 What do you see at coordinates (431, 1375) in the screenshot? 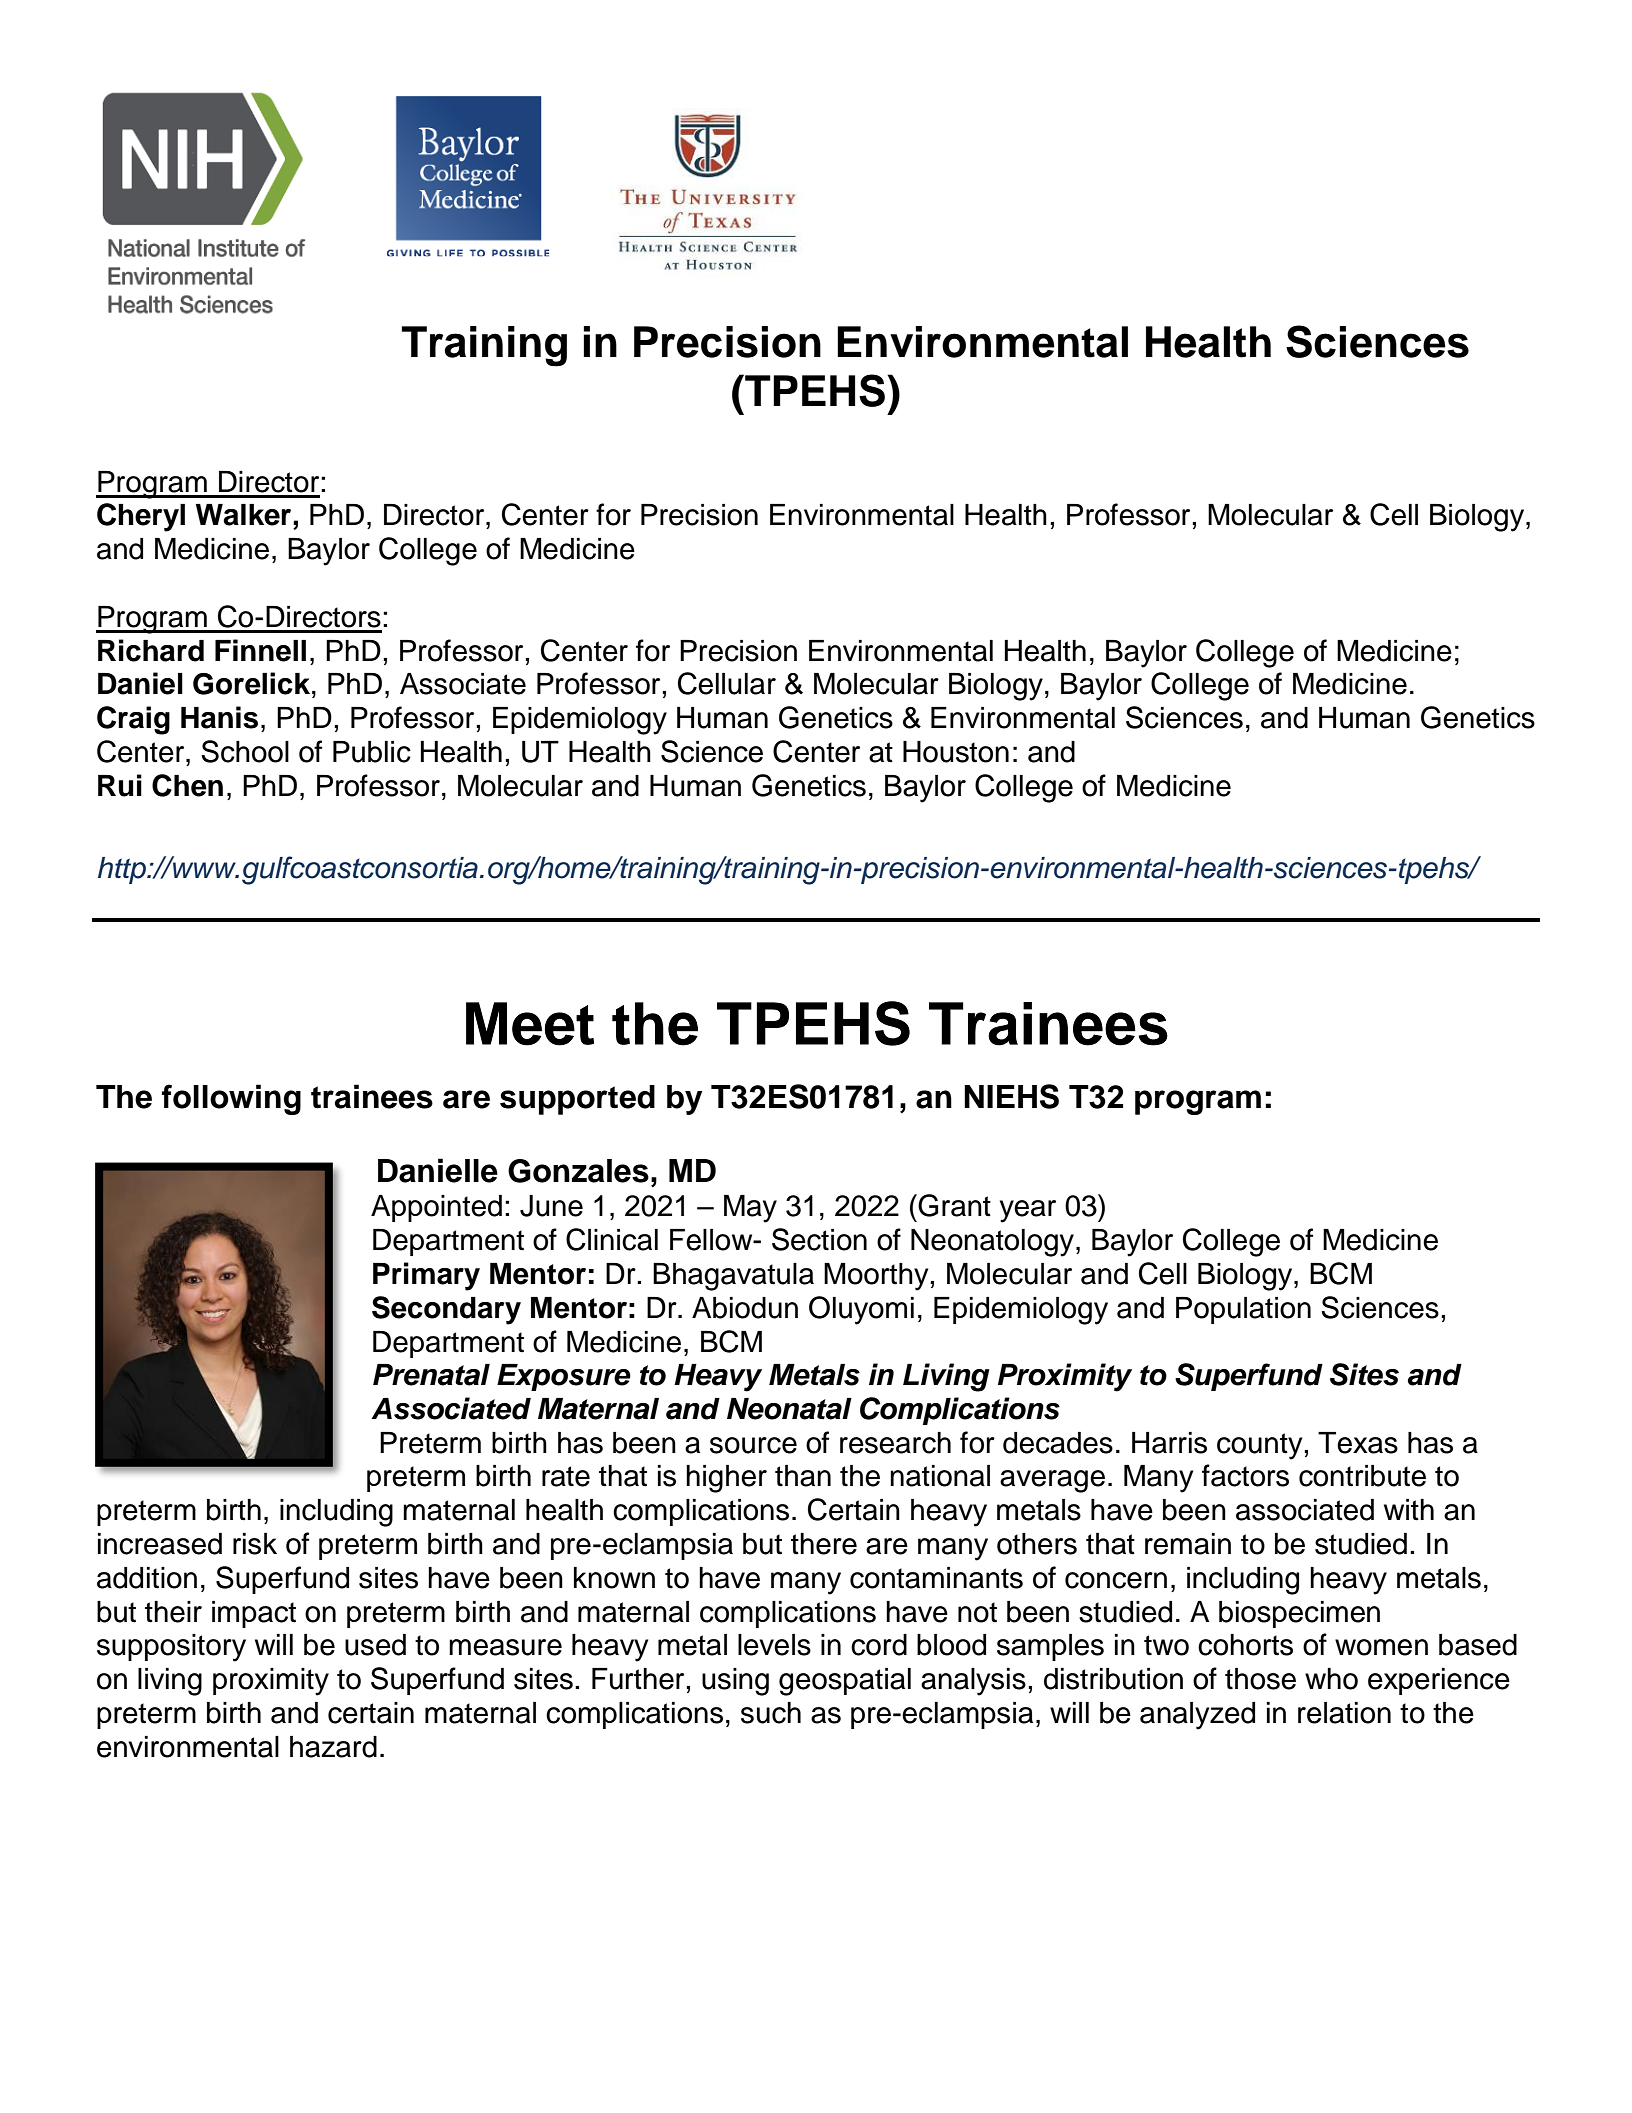
I see `Prenatal` at bounding box center [431, 1375].
